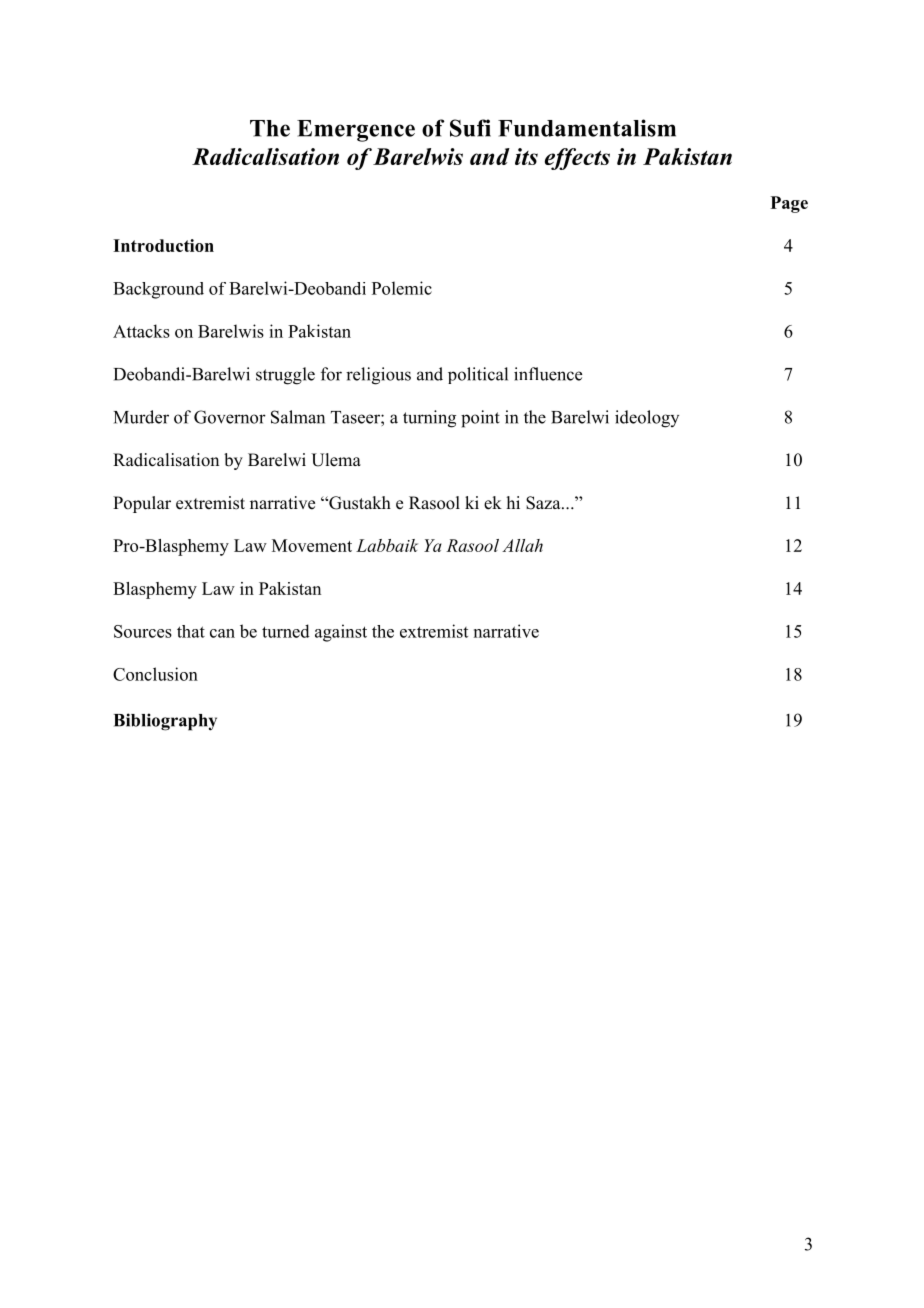 The image size is (924, 1308). I want to click on Fundamentalism, so click(587, 128).
